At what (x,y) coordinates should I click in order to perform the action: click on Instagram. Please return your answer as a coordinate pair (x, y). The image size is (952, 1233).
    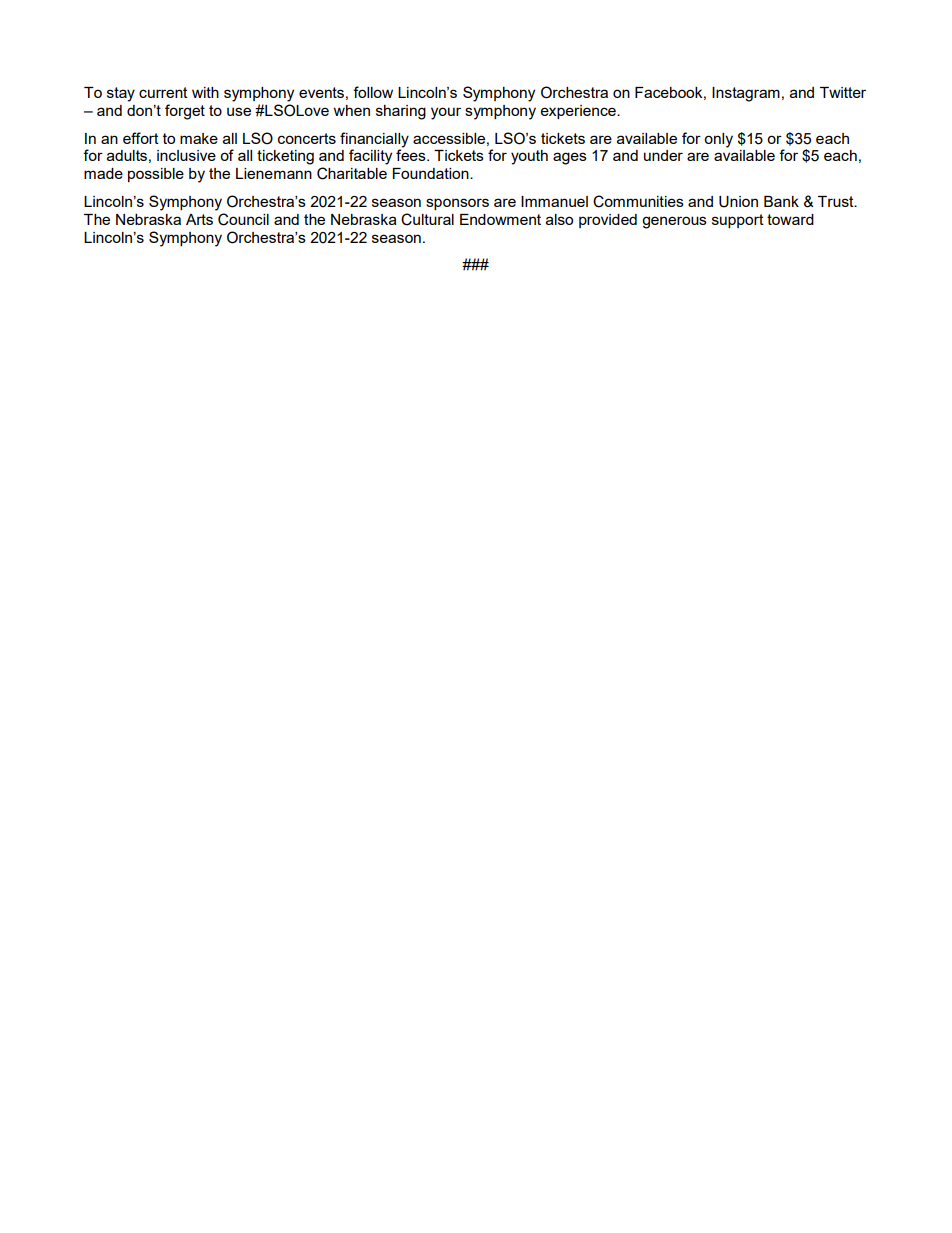
    Looking at the image, I should click on (746, 94).
